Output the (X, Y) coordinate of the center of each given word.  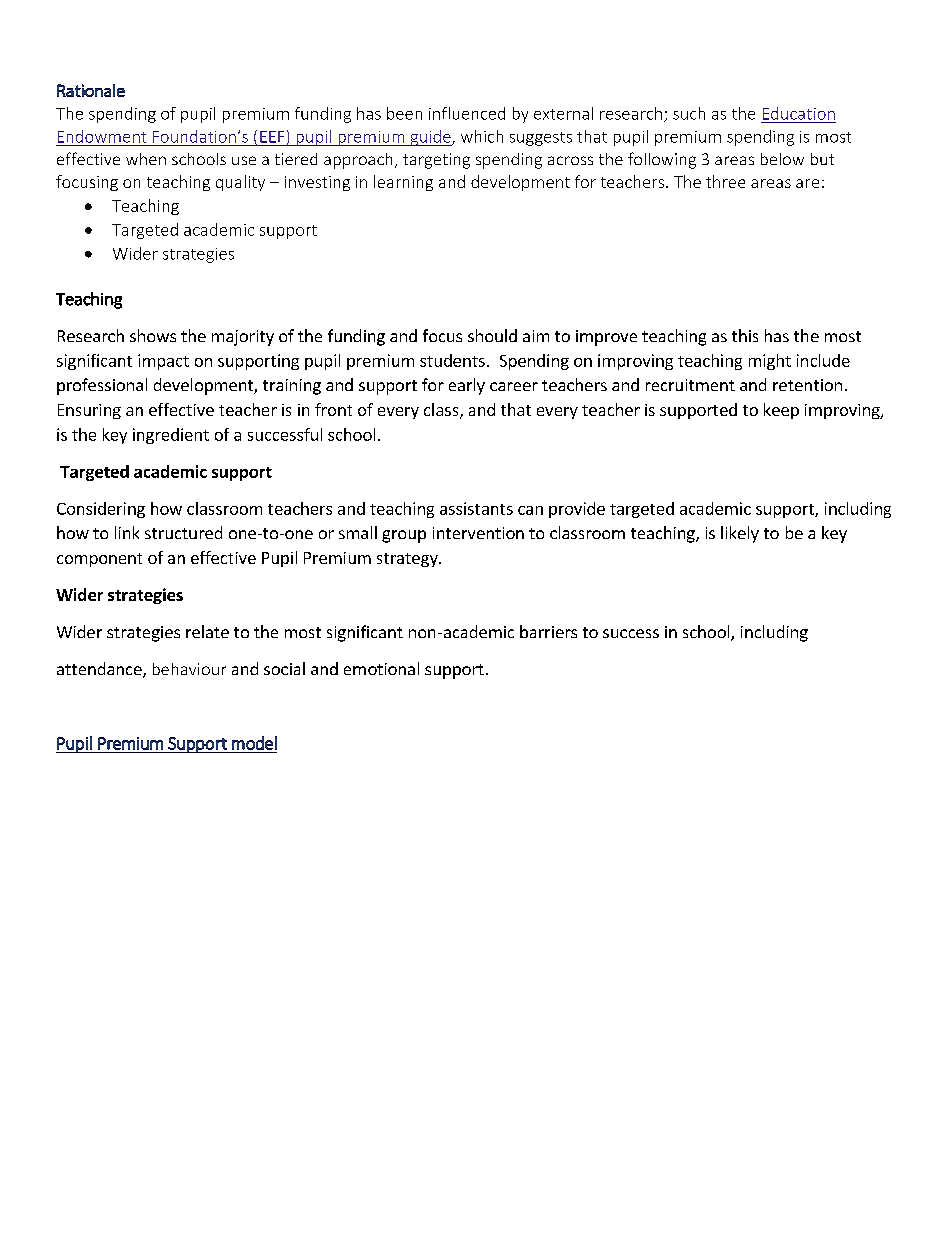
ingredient (171, 436)
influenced (467, 113)
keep (781, 411)
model (254, 743)
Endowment (102, 136)
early (467, 386)
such (689, 113)
